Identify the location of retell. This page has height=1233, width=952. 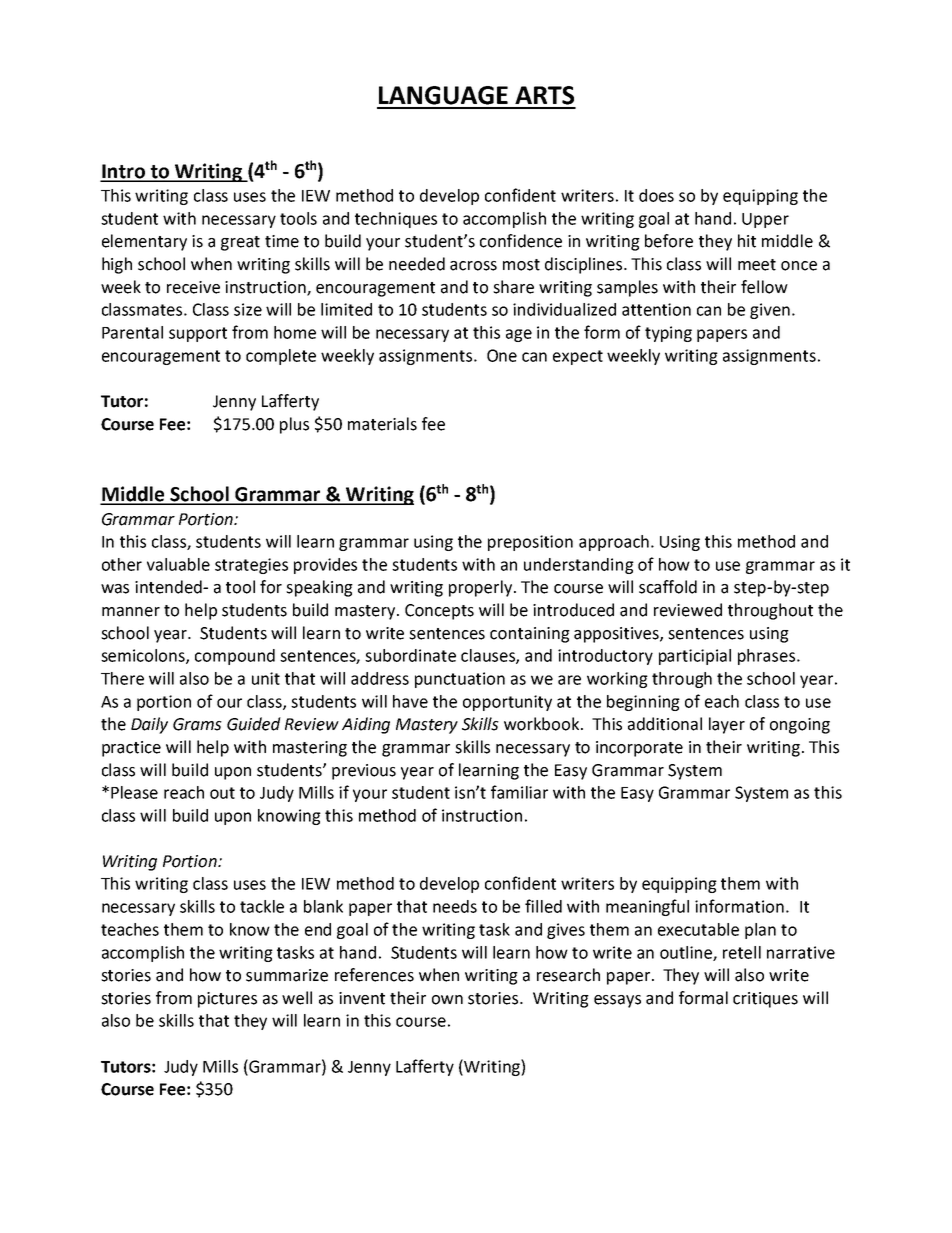
(742, 952).
